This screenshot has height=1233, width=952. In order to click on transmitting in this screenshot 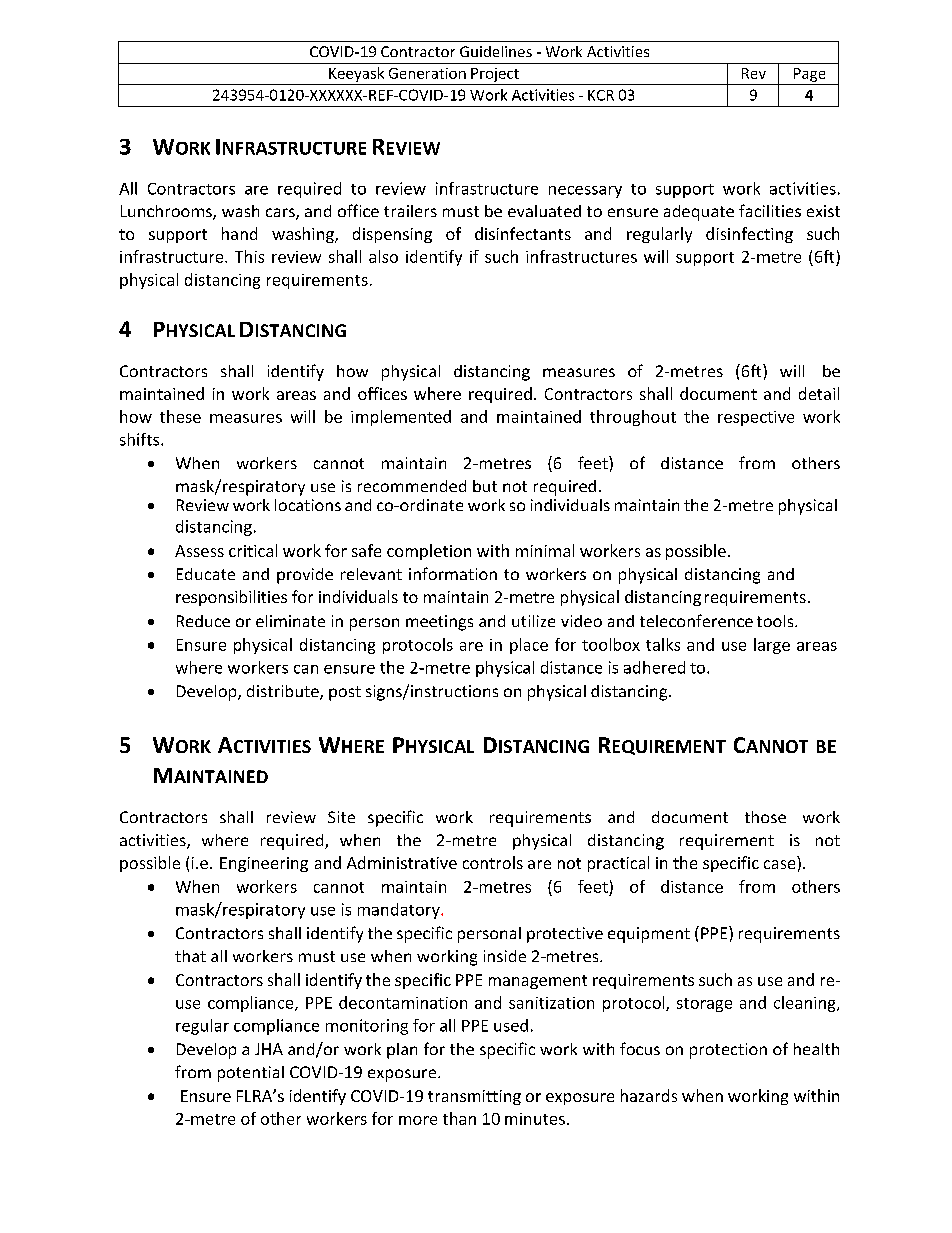, I will do `click(474, 1097)`.
